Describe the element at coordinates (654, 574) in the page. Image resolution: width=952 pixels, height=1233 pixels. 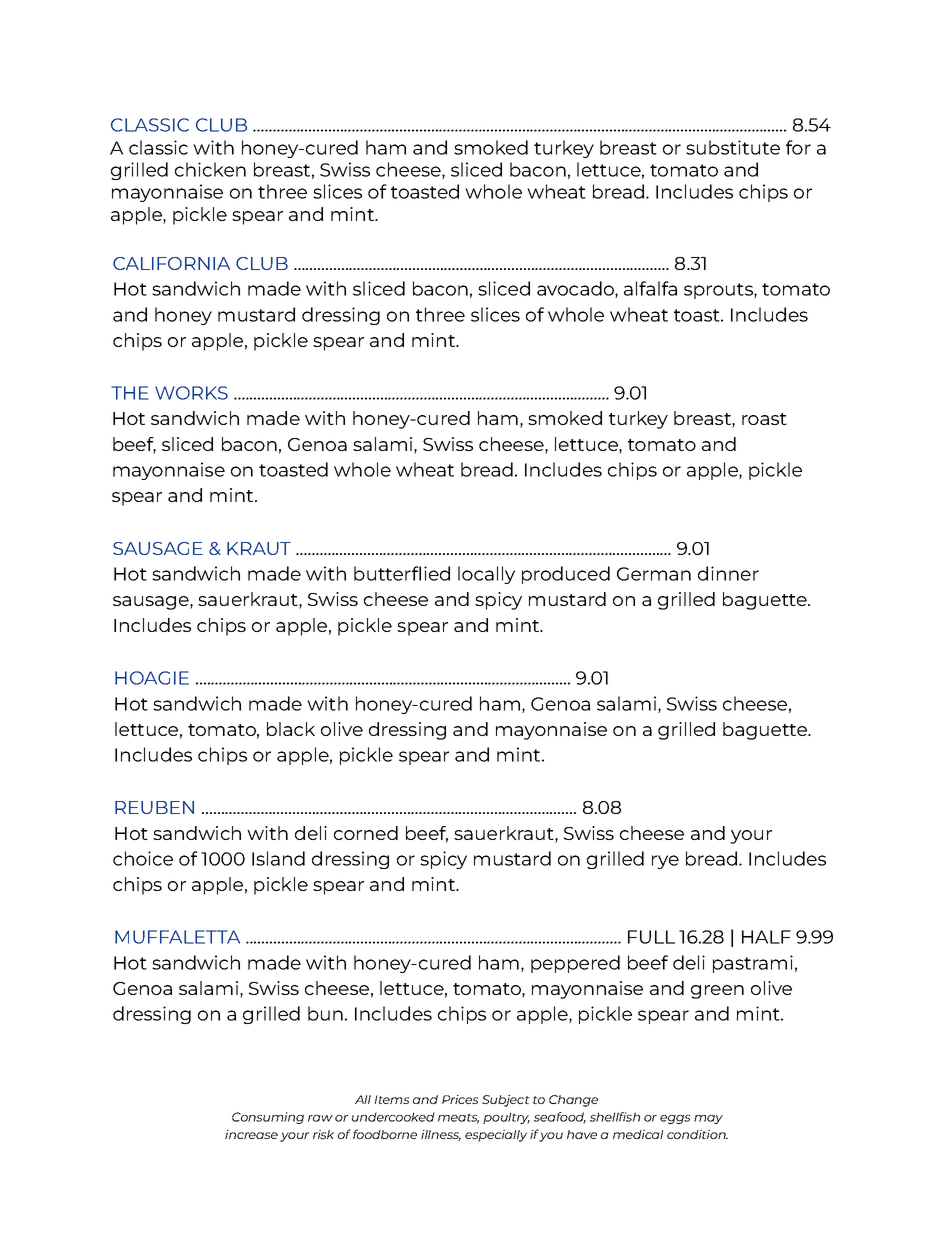
I see `German` at that location.
